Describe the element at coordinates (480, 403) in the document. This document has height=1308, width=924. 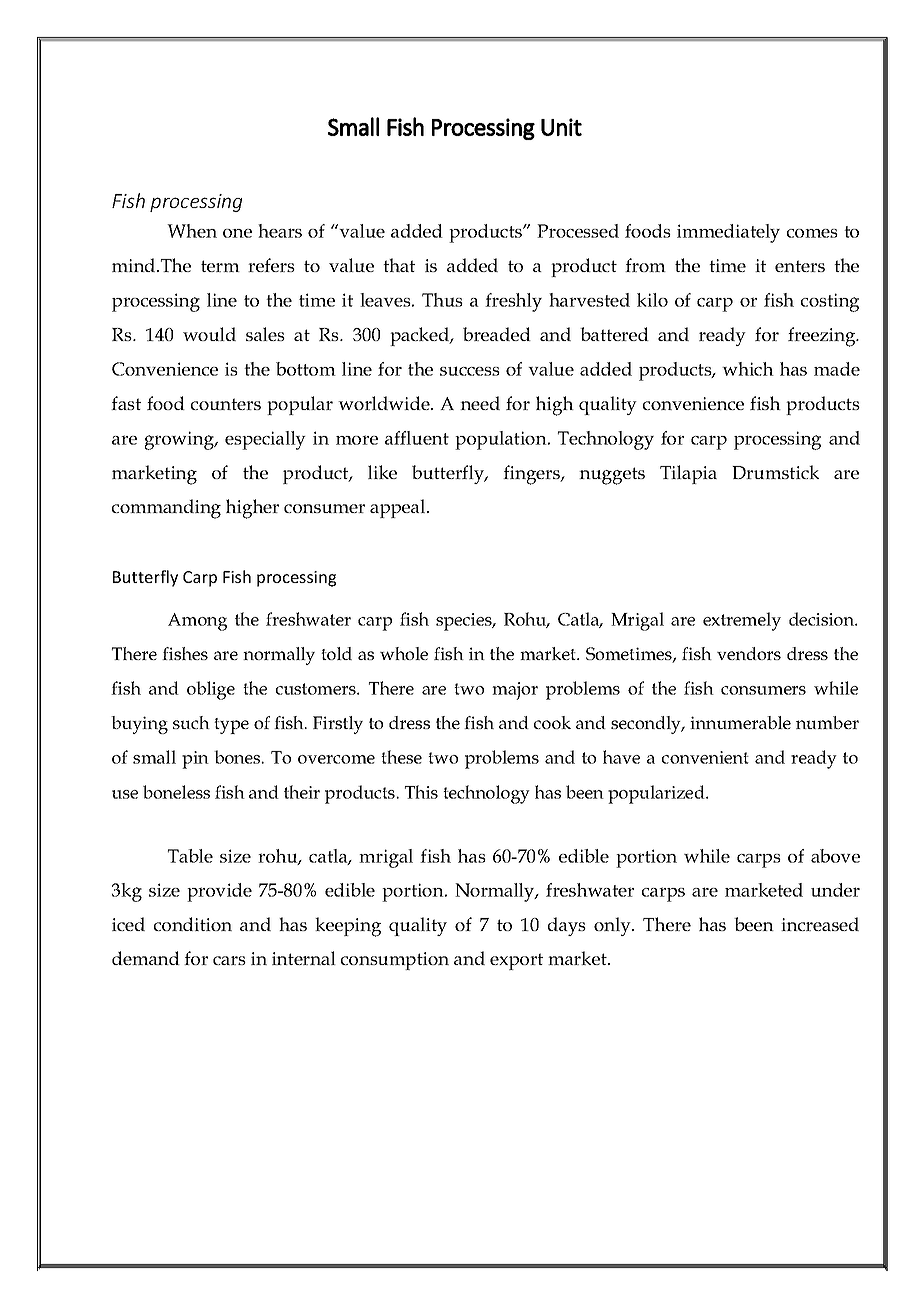
I see `need` at that location.
